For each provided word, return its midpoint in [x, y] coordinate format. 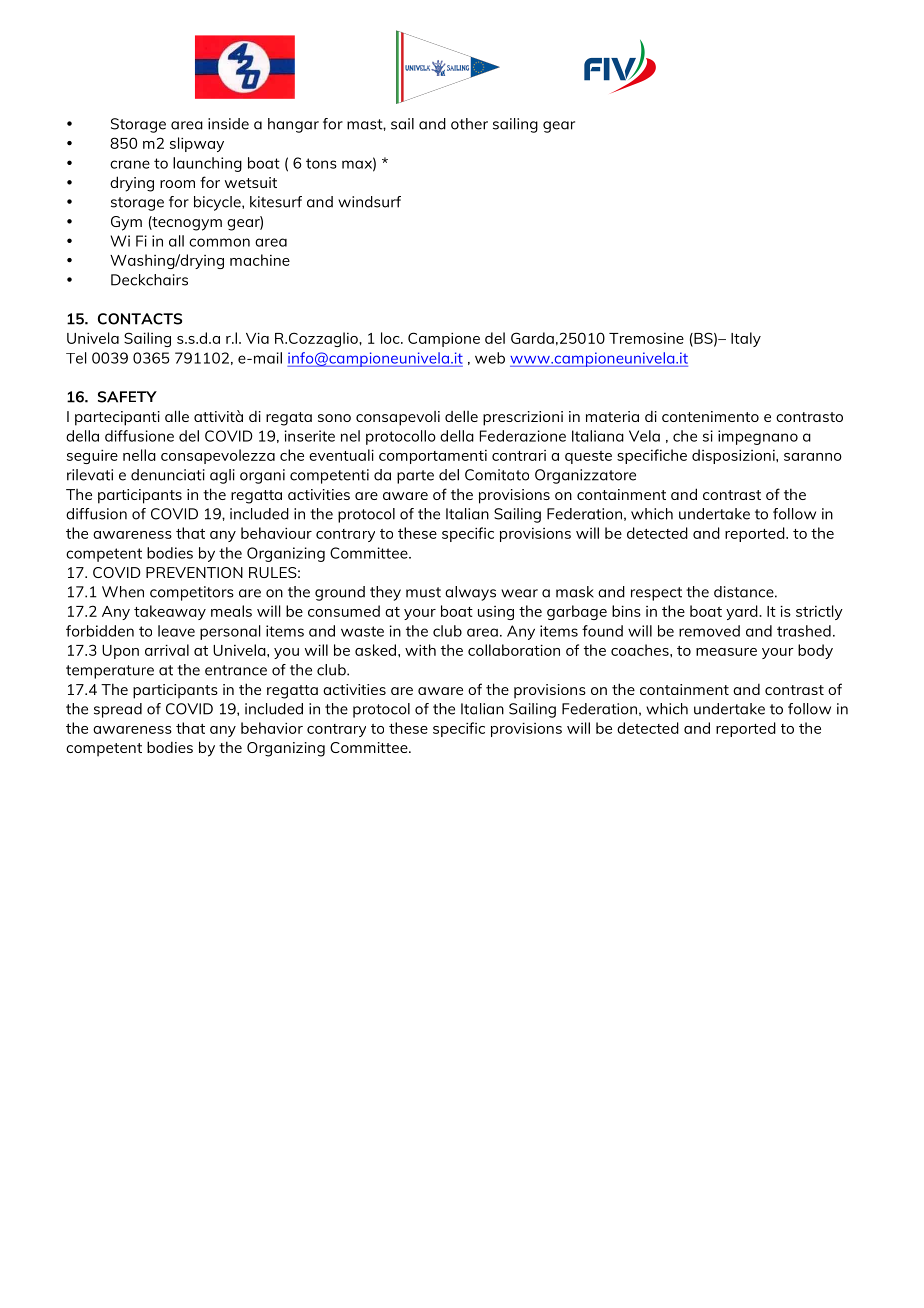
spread [118, 710]
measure [726, 652]
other [469, 124]
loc [391, 338]
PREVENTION [194, 572]
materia [612, 416]
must [423, 592]
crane [130, 164]
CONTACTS [140, 319]
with [420, 650]
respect [656, 594]
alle [177, 416]
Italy [746, 339]
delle [461, 416]
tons [321, 163]
